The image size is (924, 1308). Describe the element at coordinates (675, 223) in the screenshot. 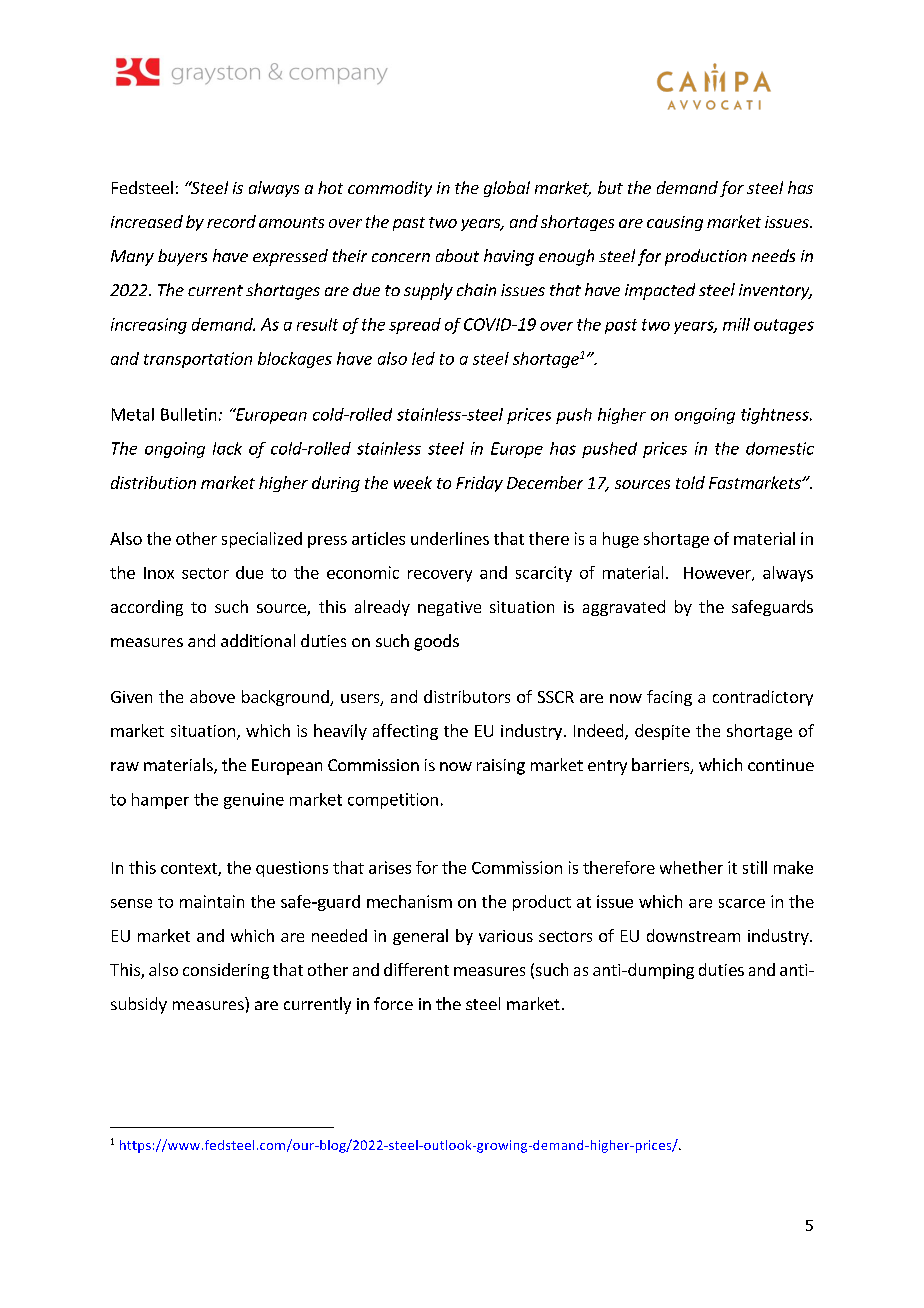

I see `causing` at that location.
